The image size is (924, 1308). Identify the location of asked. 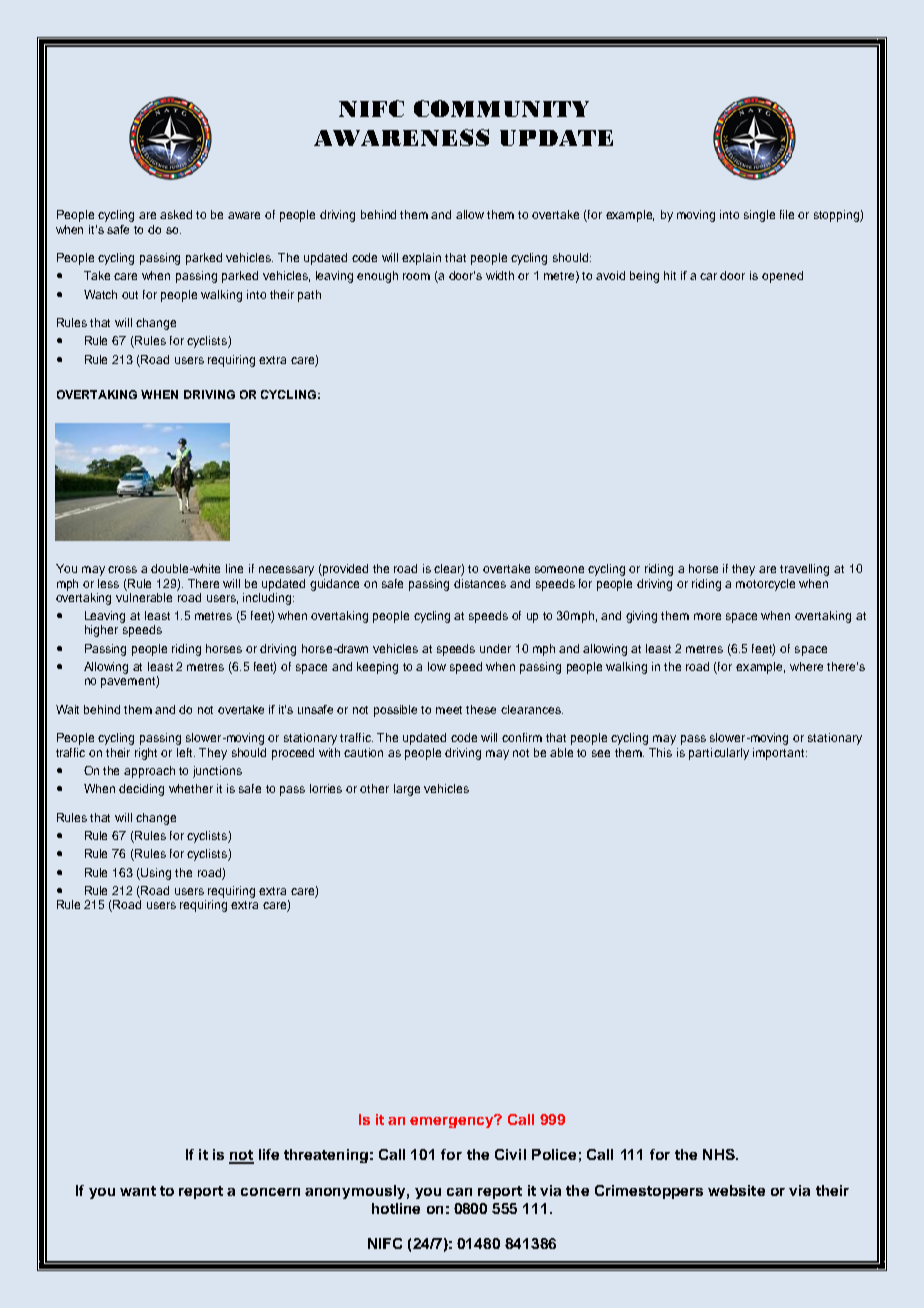
(176, 214).
